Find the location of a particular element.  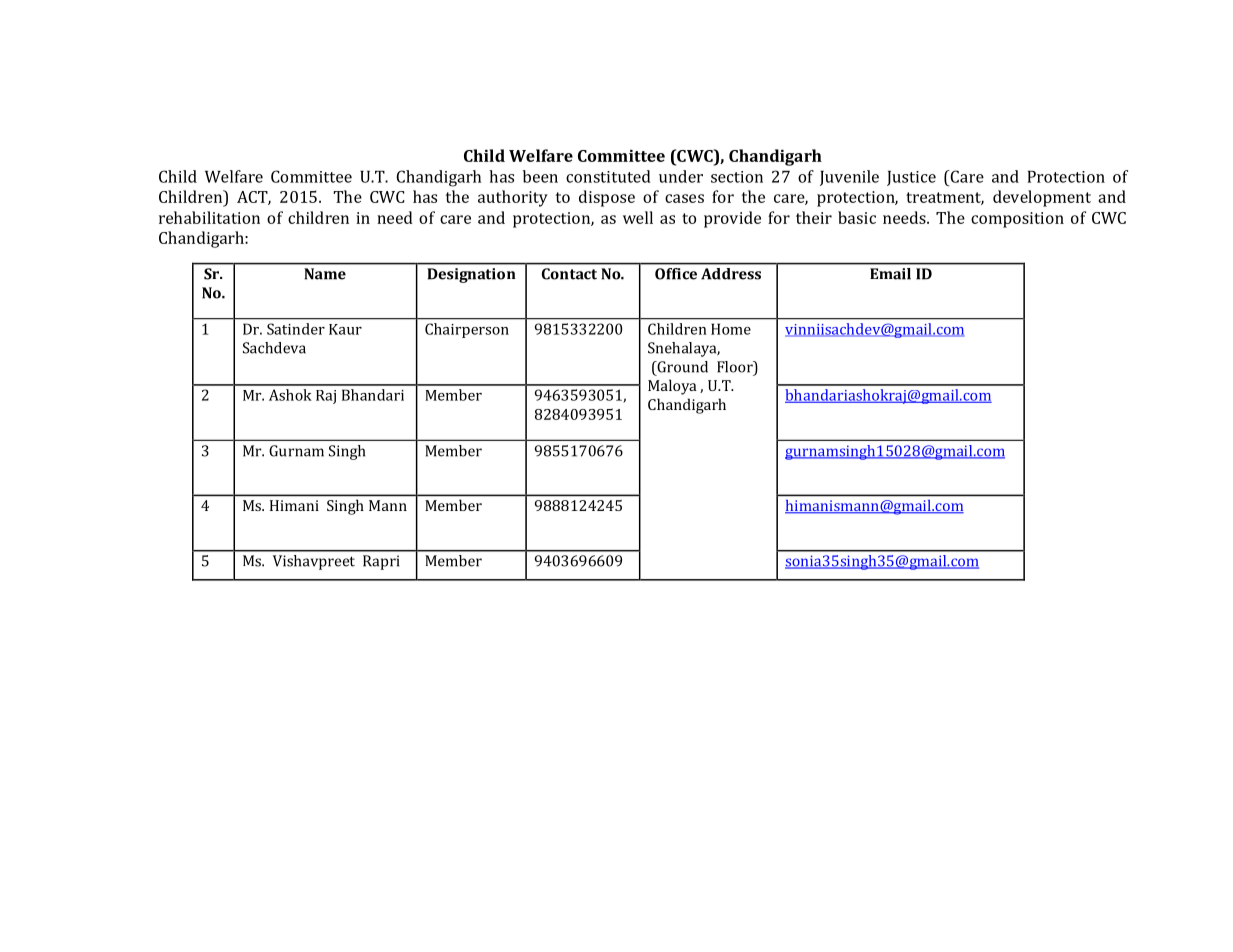

Kaur is located at coordinates (345, 329).
